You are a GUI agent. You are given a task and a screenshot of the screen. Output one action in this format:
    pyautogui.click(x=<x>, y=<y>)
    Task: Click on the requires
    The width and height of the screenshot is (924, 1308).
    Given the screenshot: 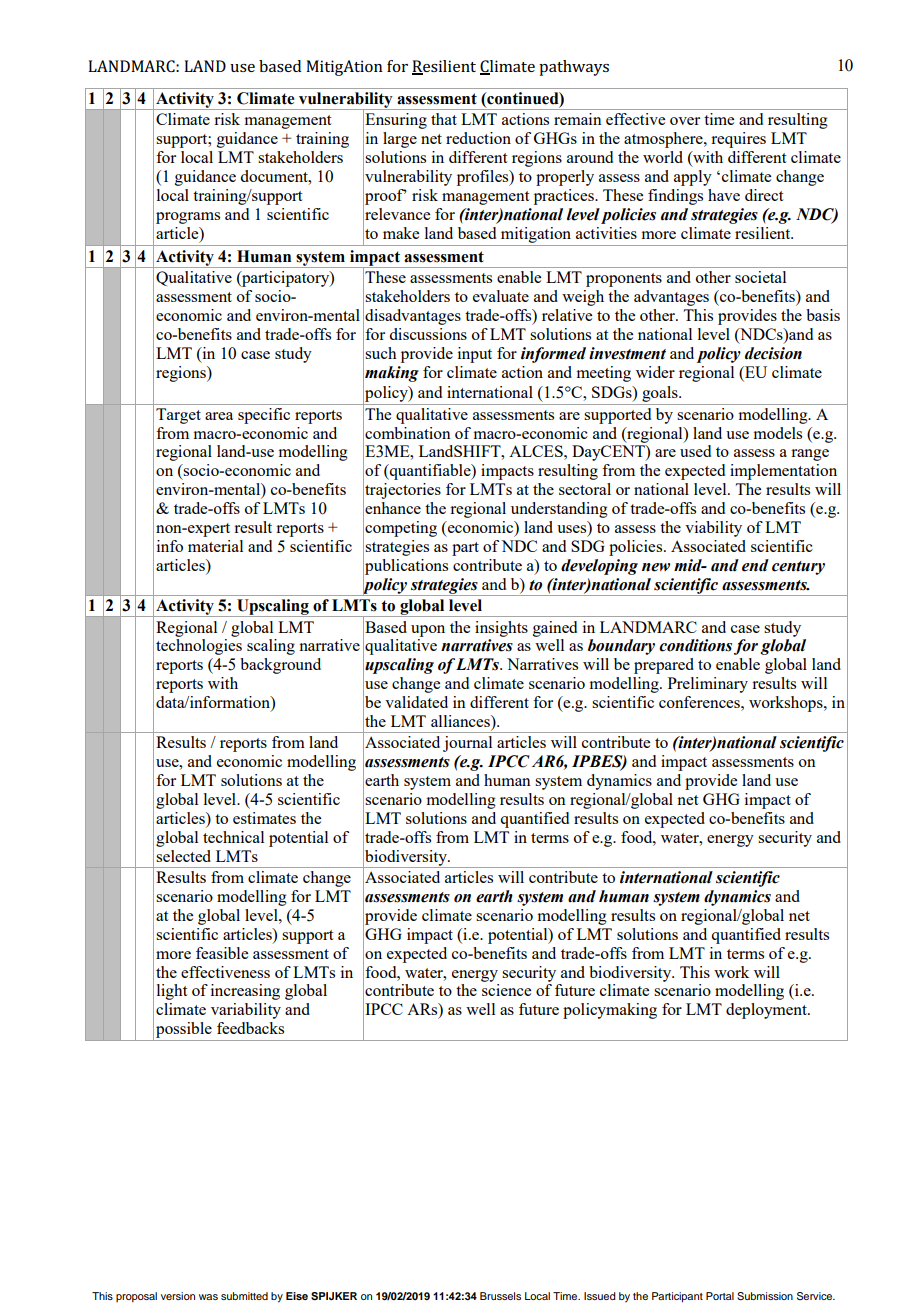 What is the action you would take?
    pyautogui.click(x=738, y=140)
